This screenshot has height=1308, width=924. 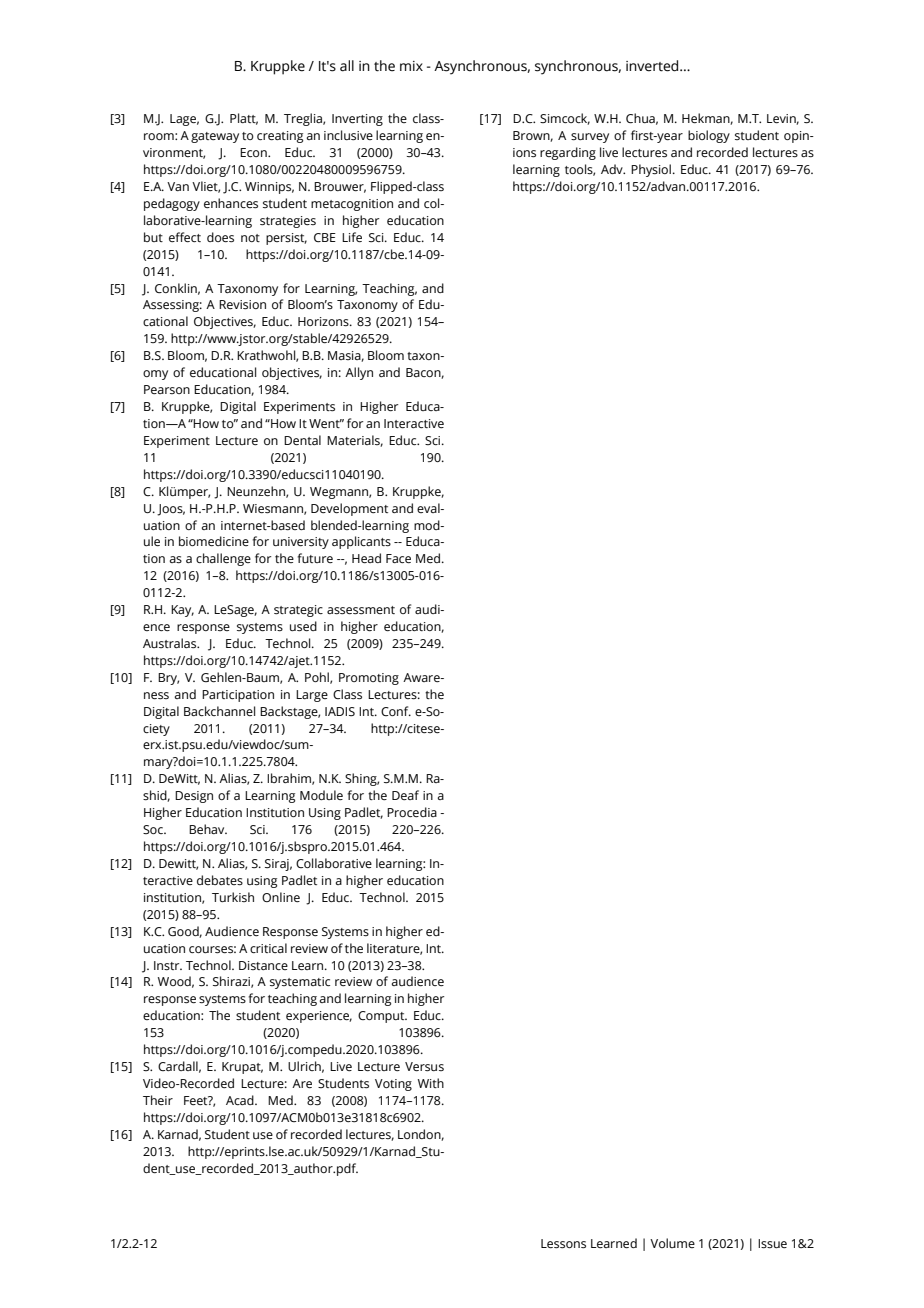 What do you see at coordinates (709, 136) in the screenshot?
I see `biology` at bounding box center [709, 136].
